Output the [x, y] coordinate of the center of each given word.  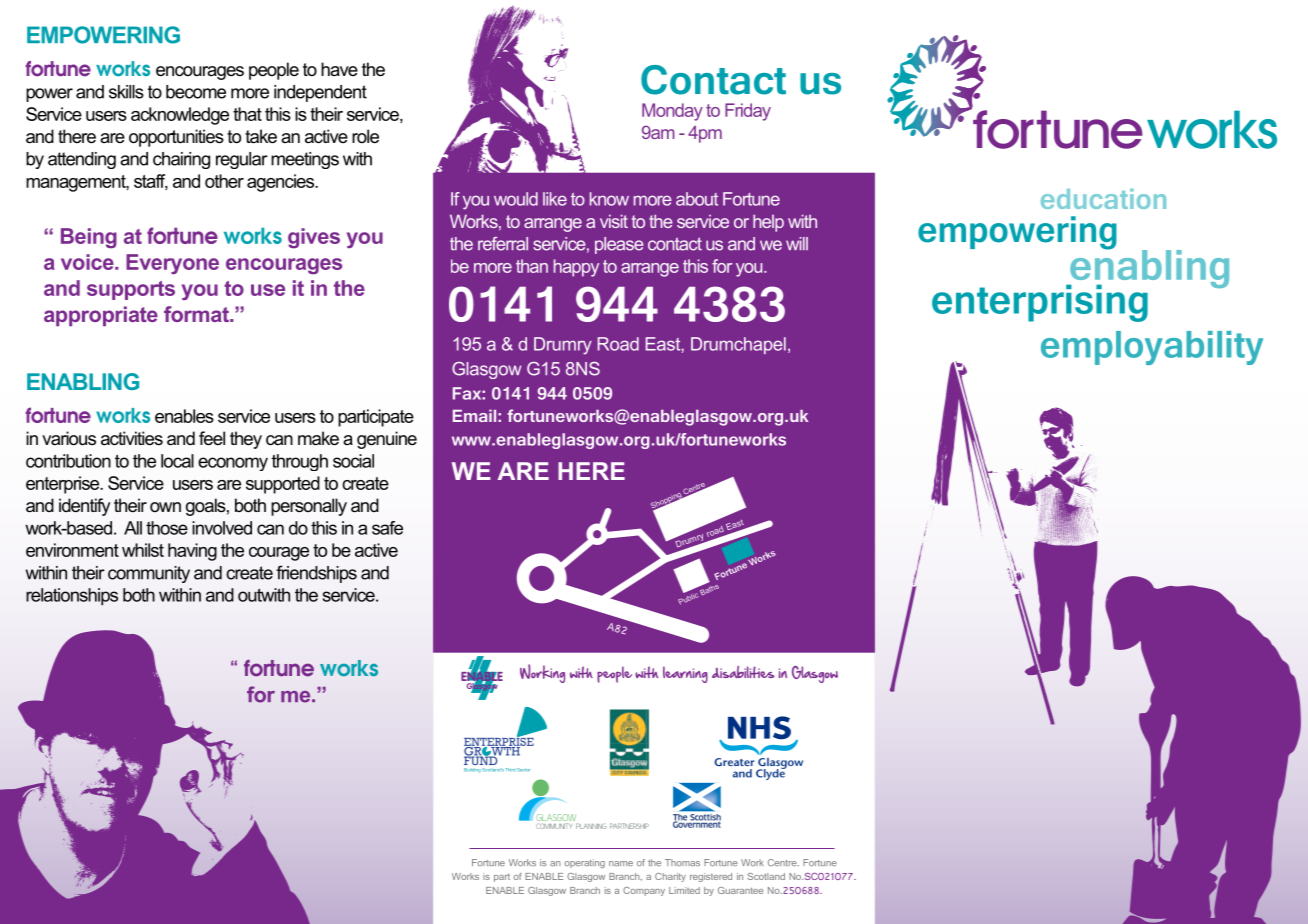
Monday [672, 112]
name [621, 863]
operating [584, 863]
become [196, 92]
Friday [748, 112]
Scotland [766, 876]
